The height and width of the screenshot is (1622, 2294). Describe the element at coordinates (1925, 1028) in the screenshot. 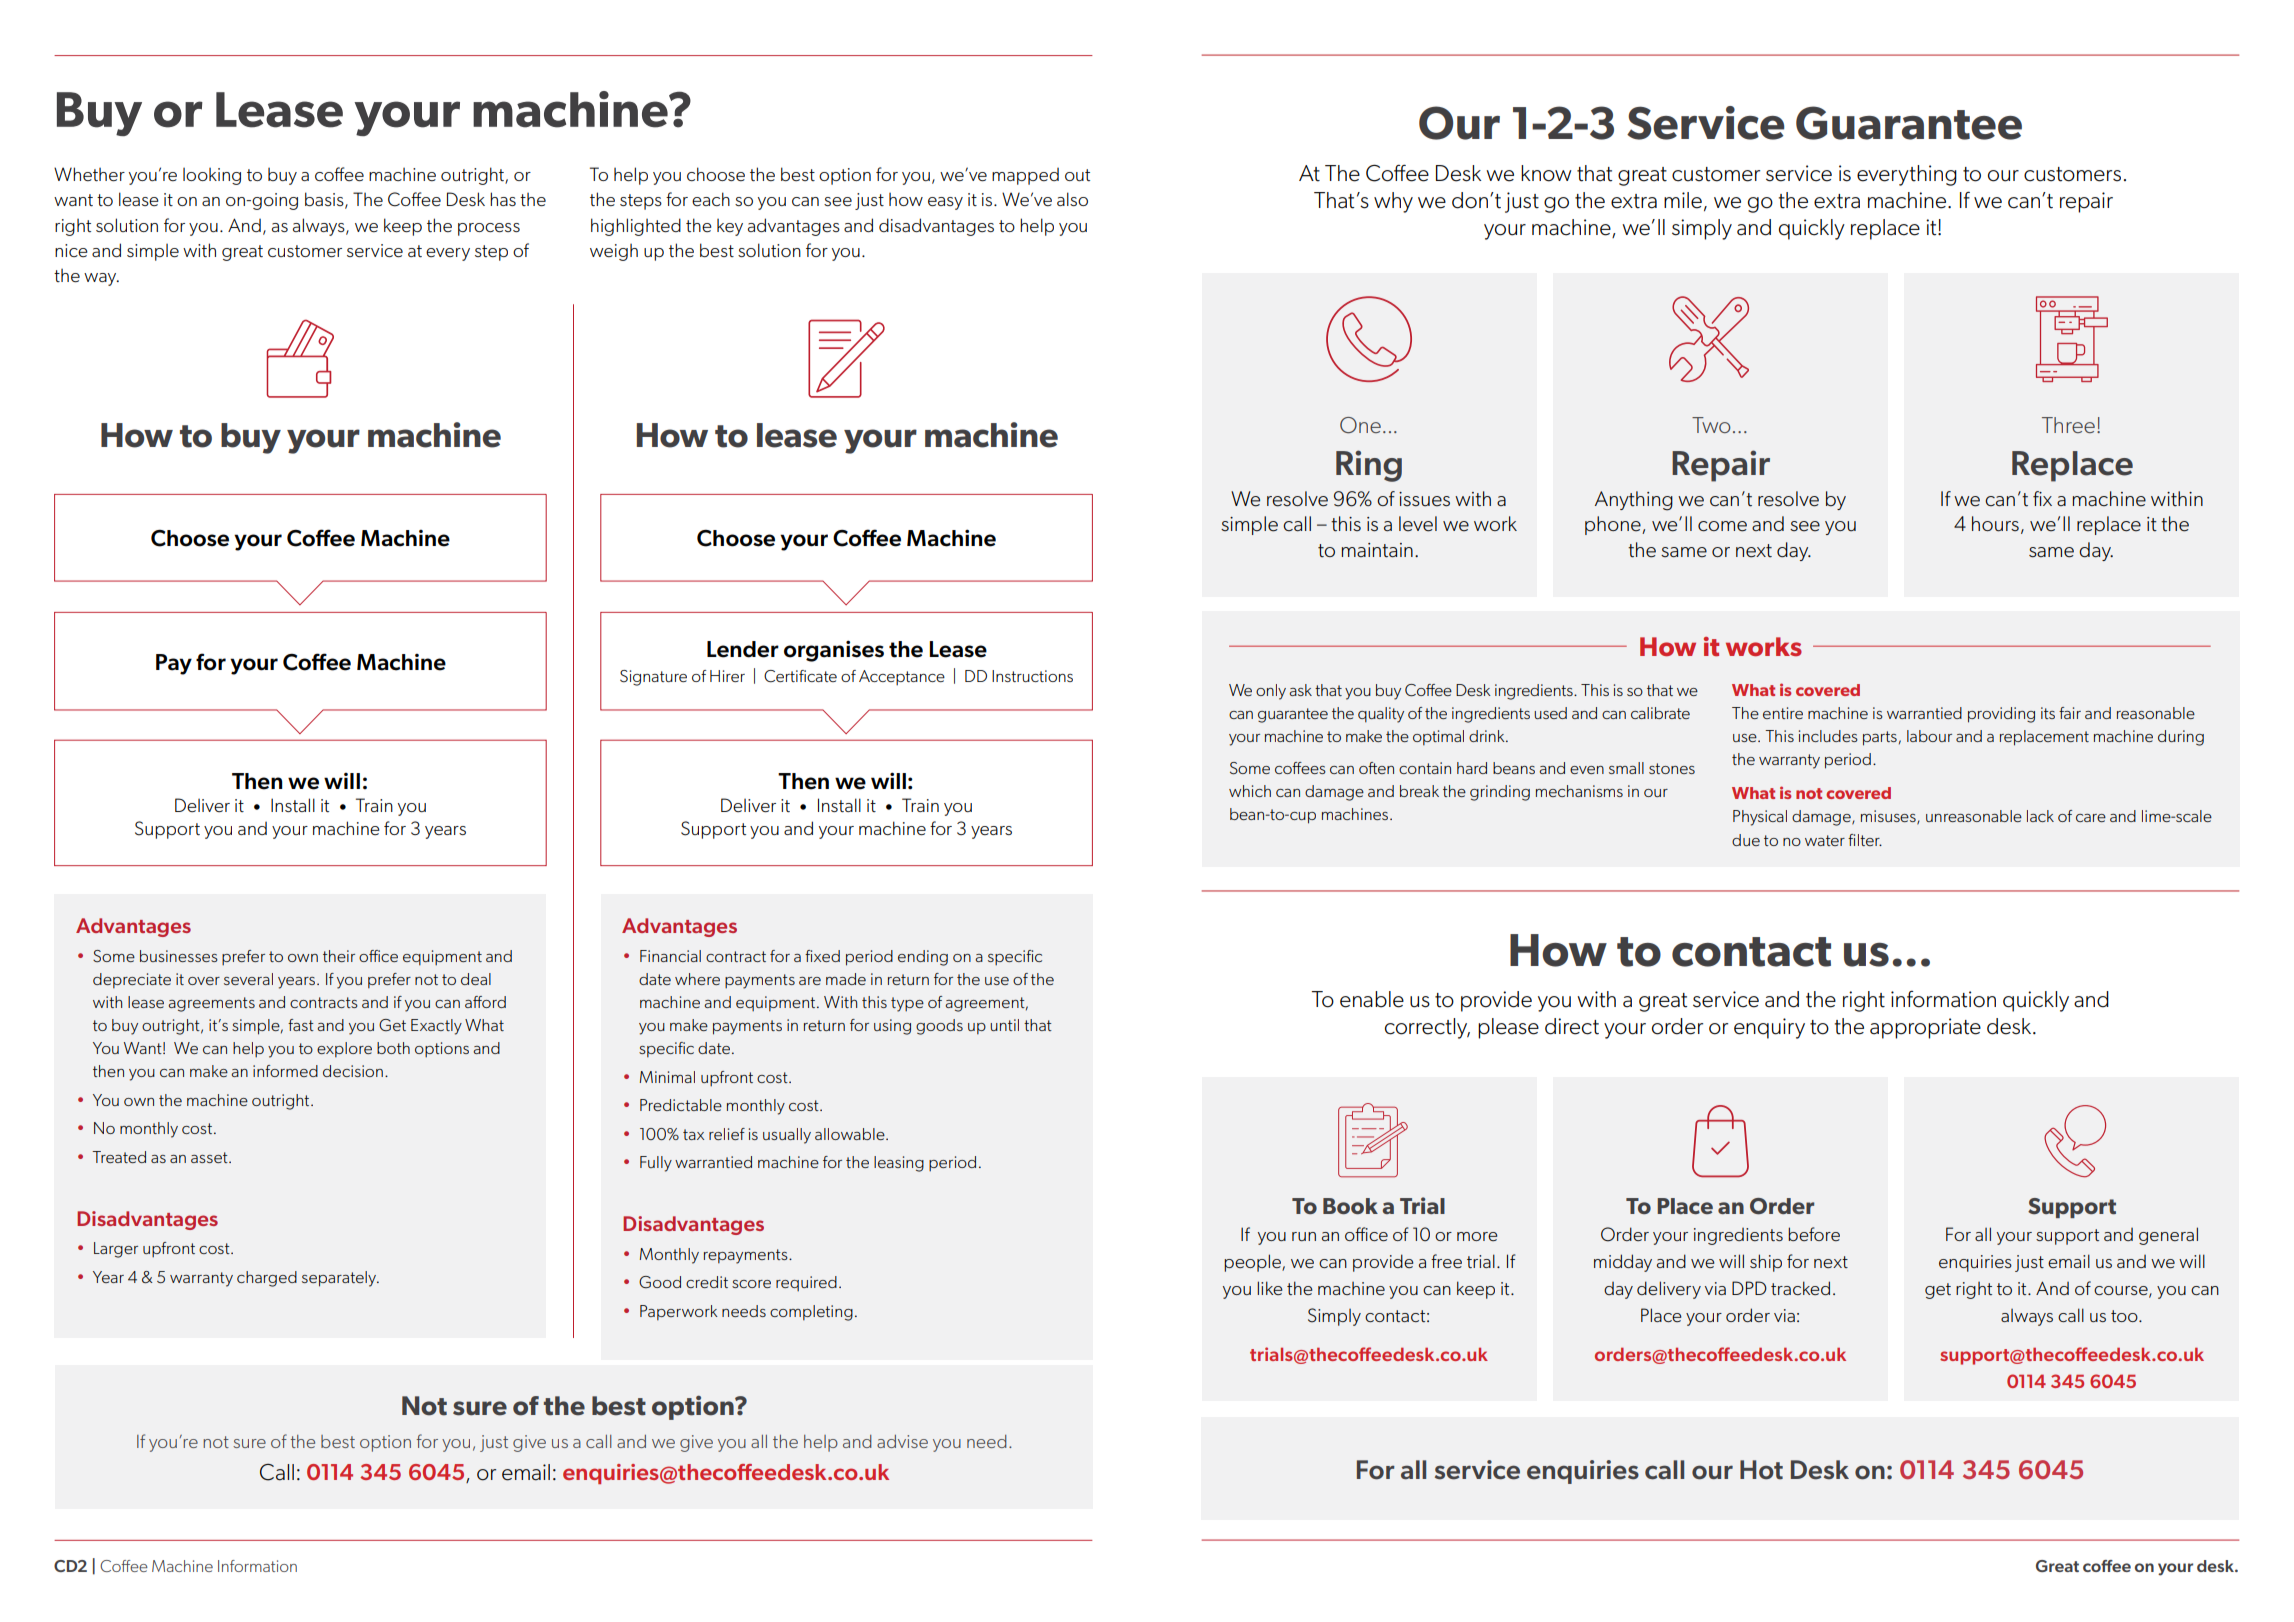

I see `appropriate` at that location.
